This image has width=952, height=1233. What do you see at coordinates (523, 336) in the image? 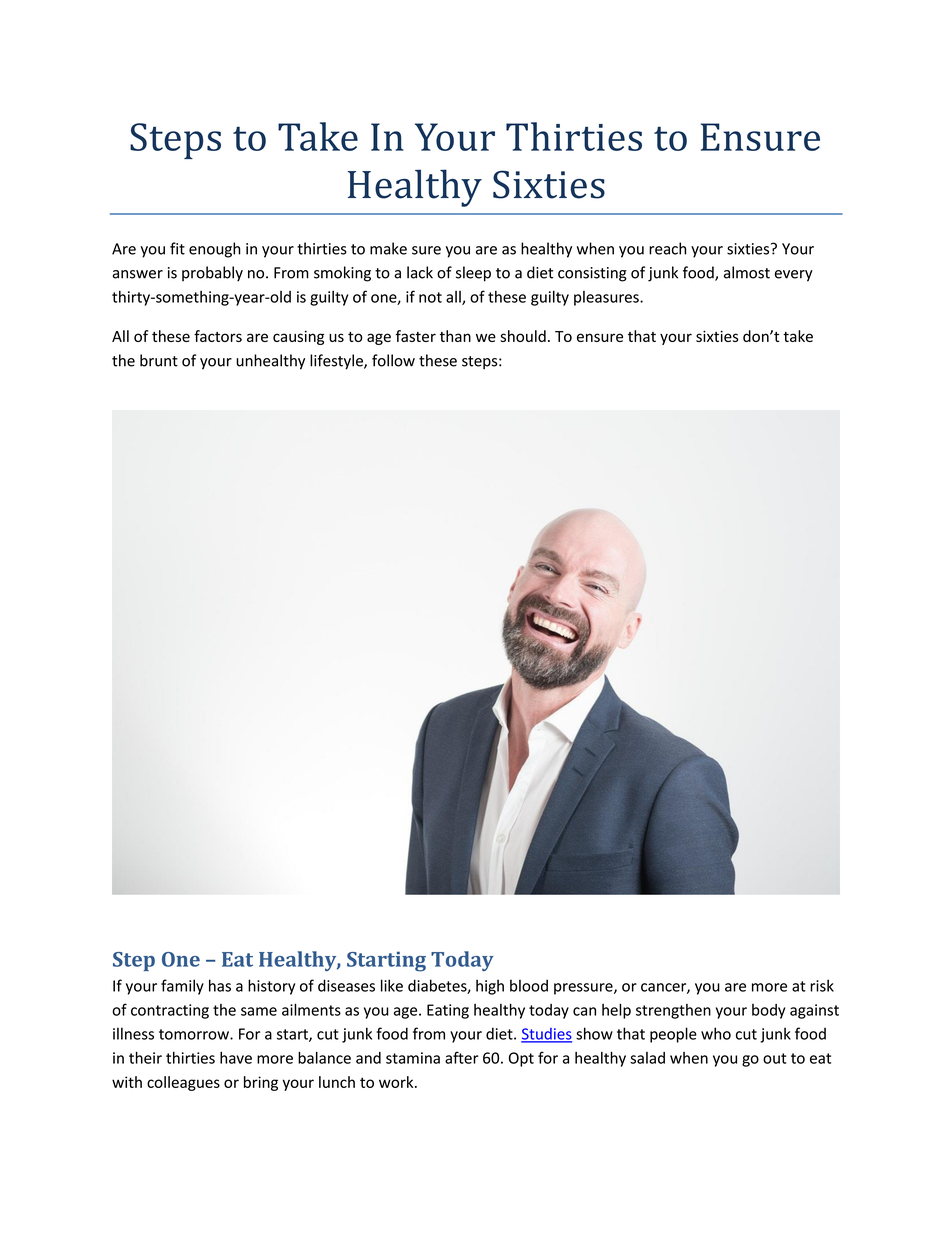
I see `should` at bounding box center [523, 336].
